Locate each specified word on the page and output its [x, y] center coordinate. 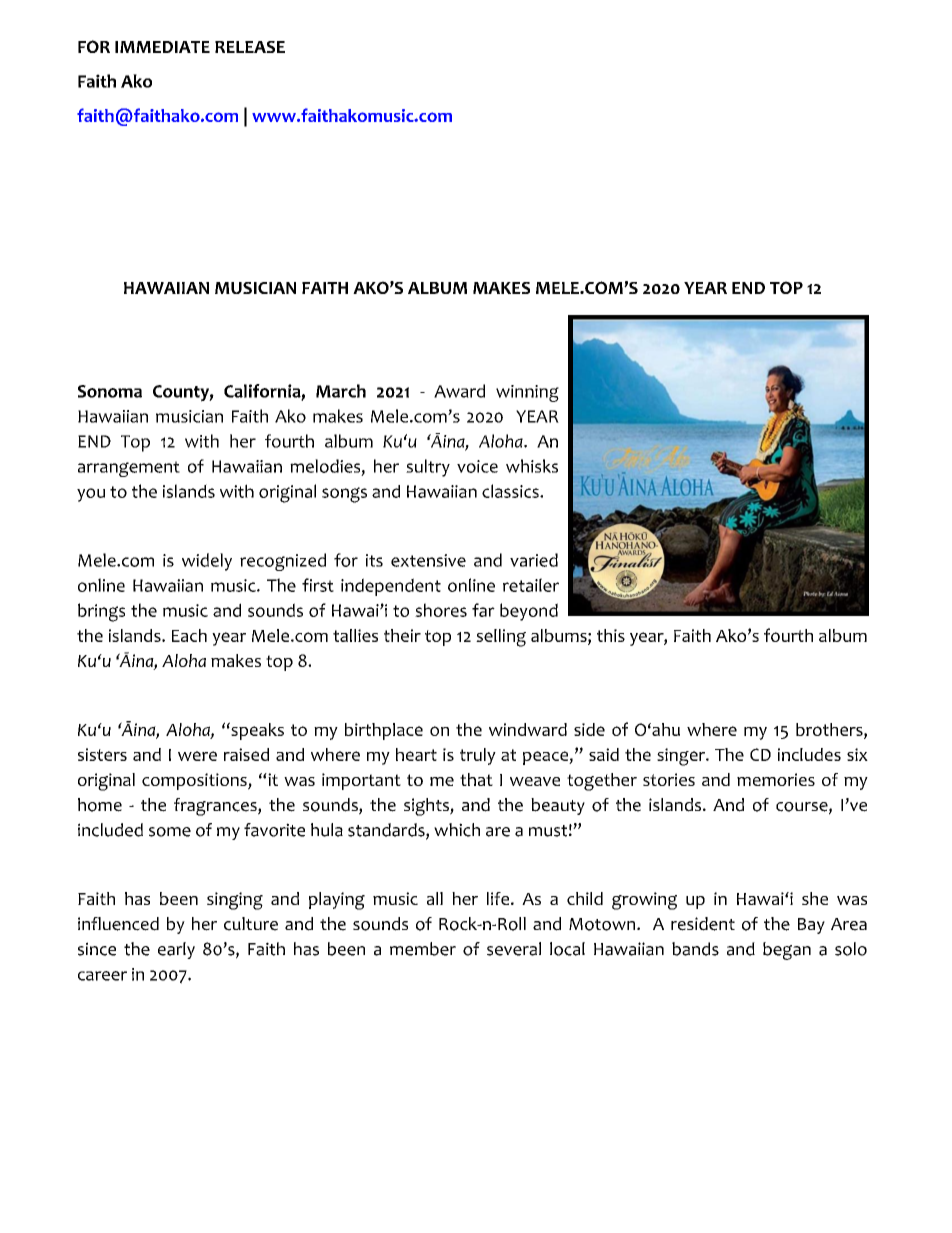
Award [459, 391]
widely [207, 562]
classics [511, 491]
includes [809, 754]
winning [527, 393]
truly [478, 756]
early [176, 950]
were [197, 756]
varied [534, 560]
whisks [532, 466]
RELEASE [250, 47]
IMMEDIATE [162, 47]
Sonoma [110, 391]
